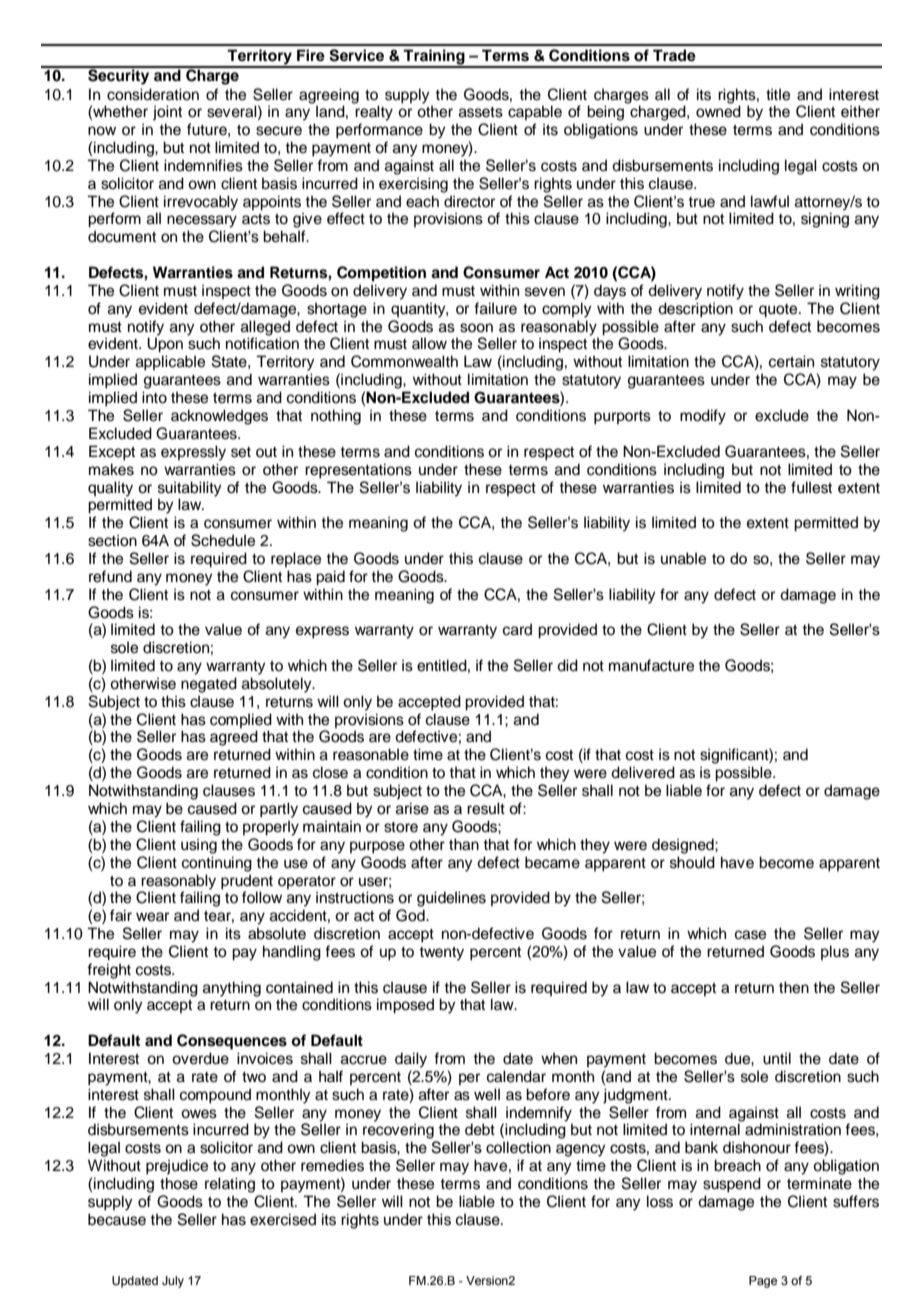  What do you see at coordinates (651, 665) in the screenshot?
I see `manufacture` at bounding box center [651, 665].
